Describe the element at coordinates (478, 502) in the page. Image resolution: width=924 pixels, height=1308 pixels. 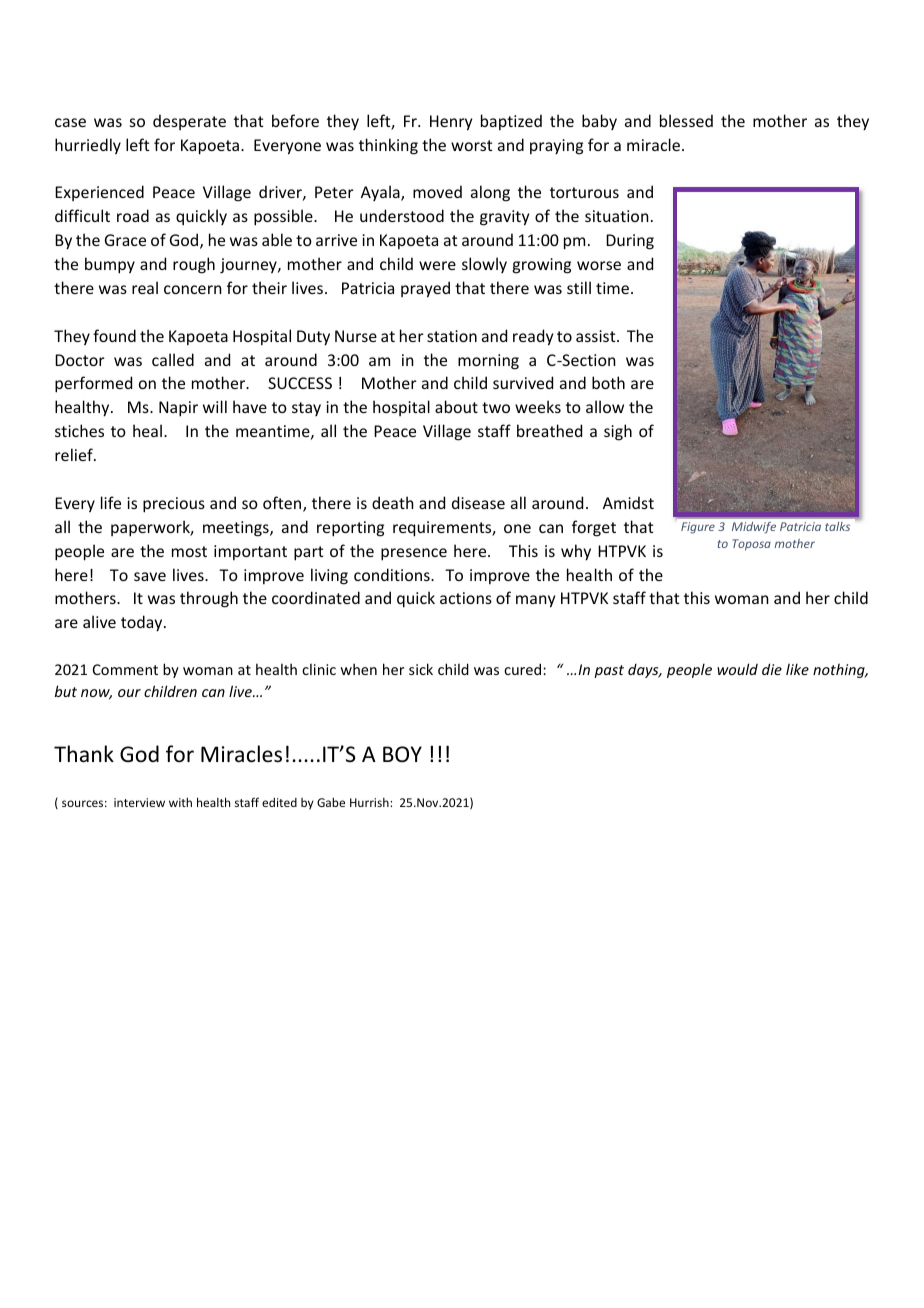
I see `disease` at that location.
